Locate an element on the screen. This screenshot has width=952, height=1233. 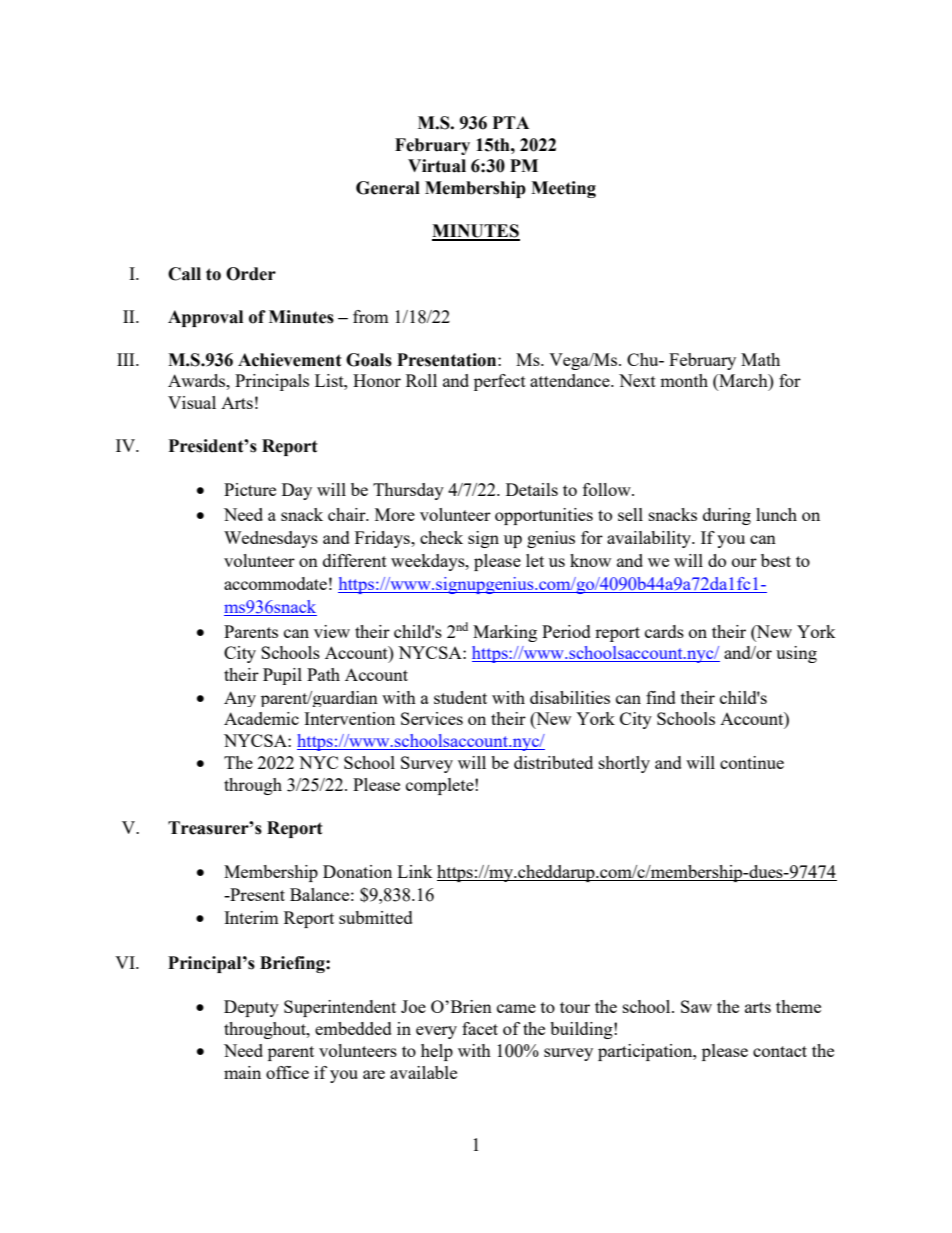
weekdays is located at coordinates (429, 562).
